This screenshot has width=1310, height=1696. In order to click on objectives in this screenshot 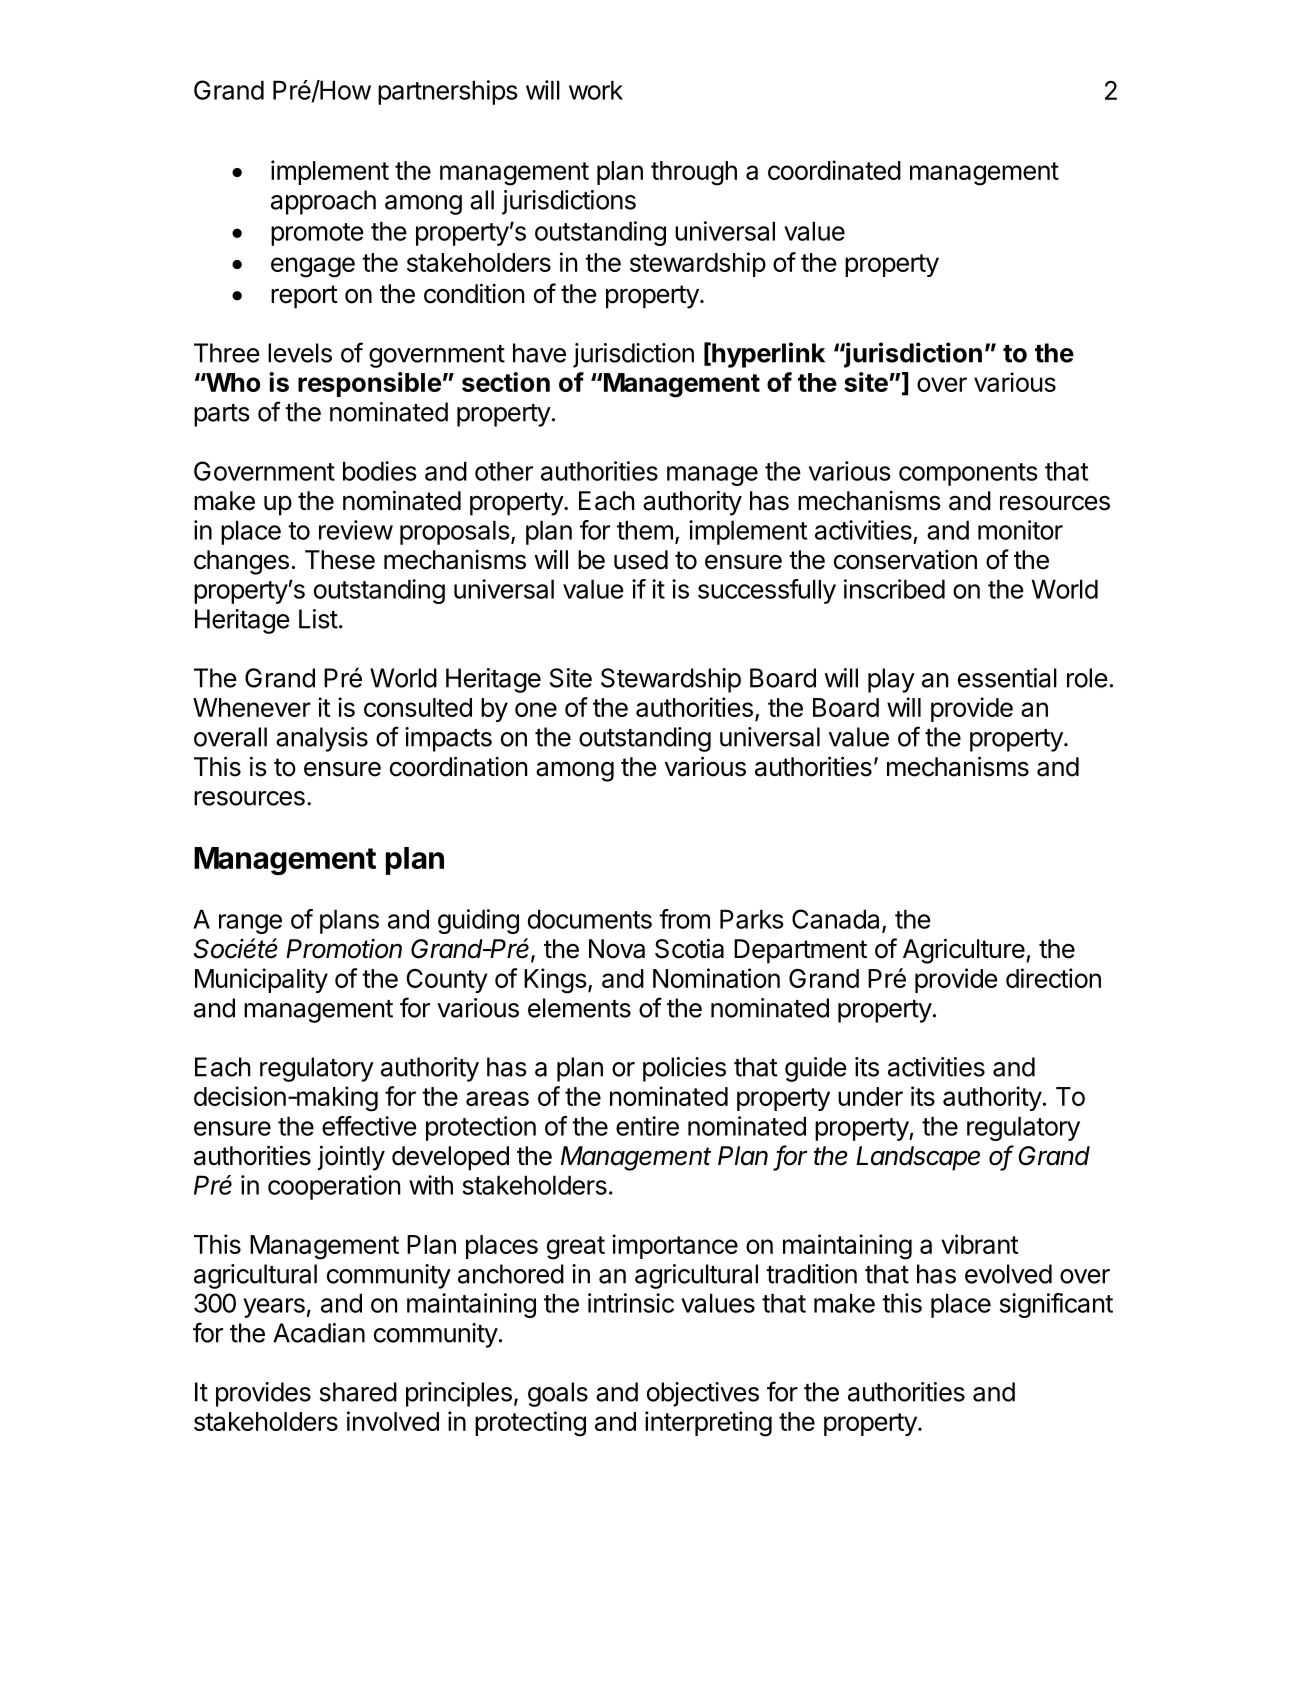, I will do `click(703, 1394)`.
